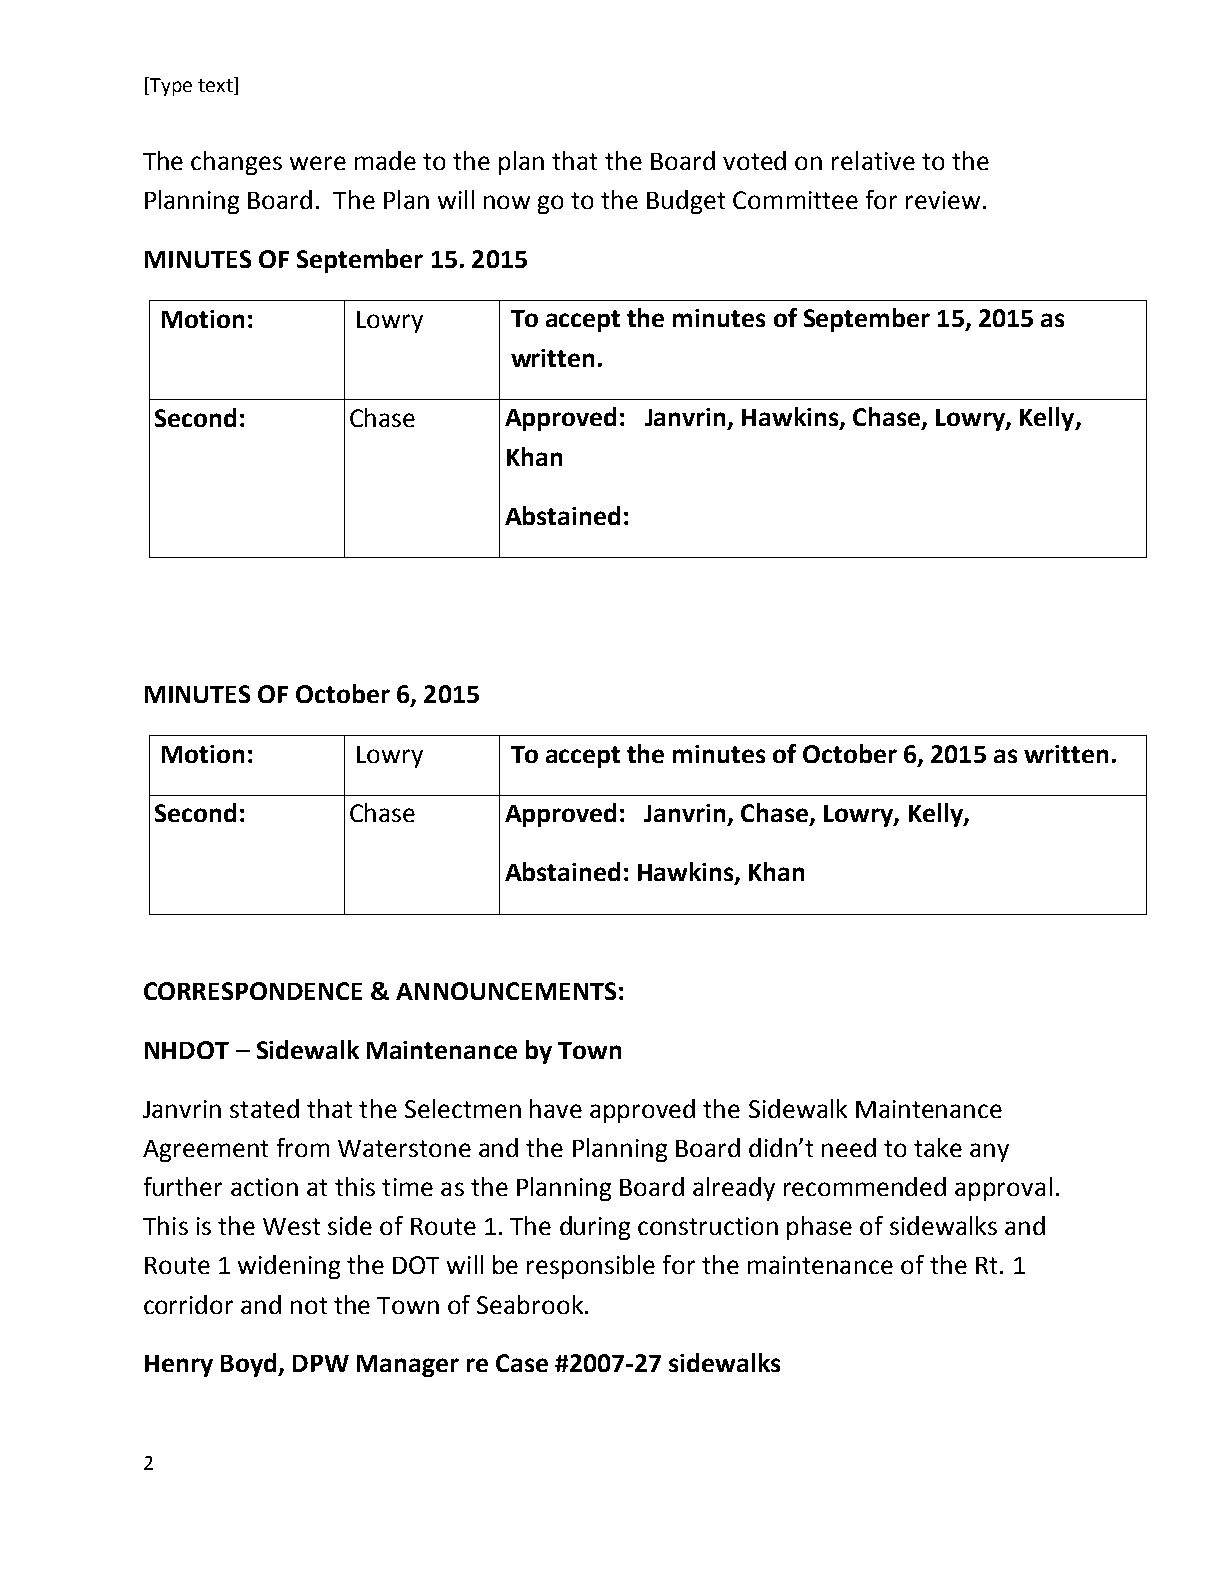  I want to click on review, so click(943, 200).
